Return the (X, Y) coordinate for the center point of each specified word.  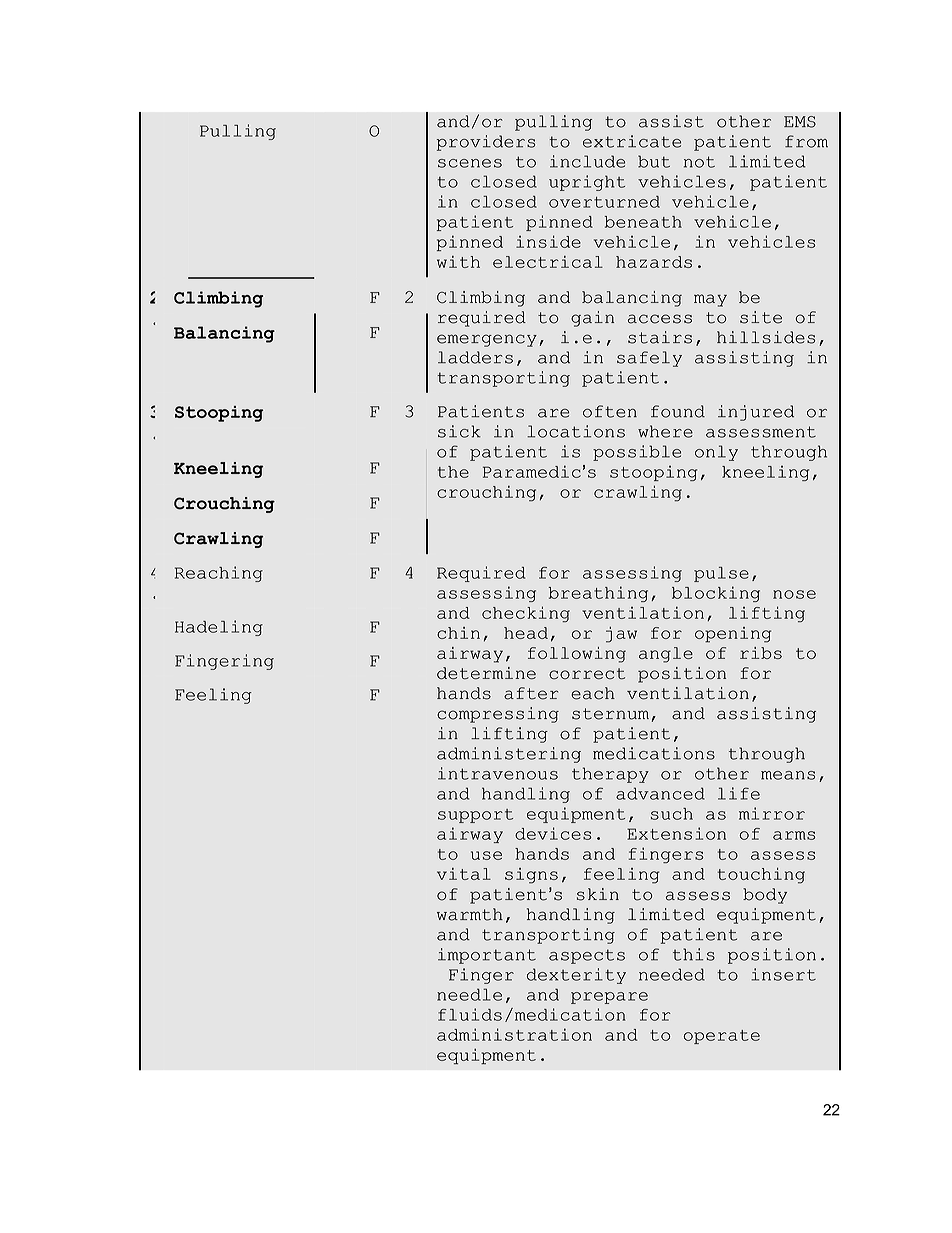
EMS (800, 122)
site (761, 317)
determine (486, 673)
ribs (761, 653)
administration (514, 1034)
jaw (621, 635)
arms (794, 835)
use (486, 855)
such (672, 814)
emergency (487, 340)
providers (486, 143)
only (716, 453)
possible (637, 453)
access (660, 319)
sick (459, 431)
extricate (632, 141)
